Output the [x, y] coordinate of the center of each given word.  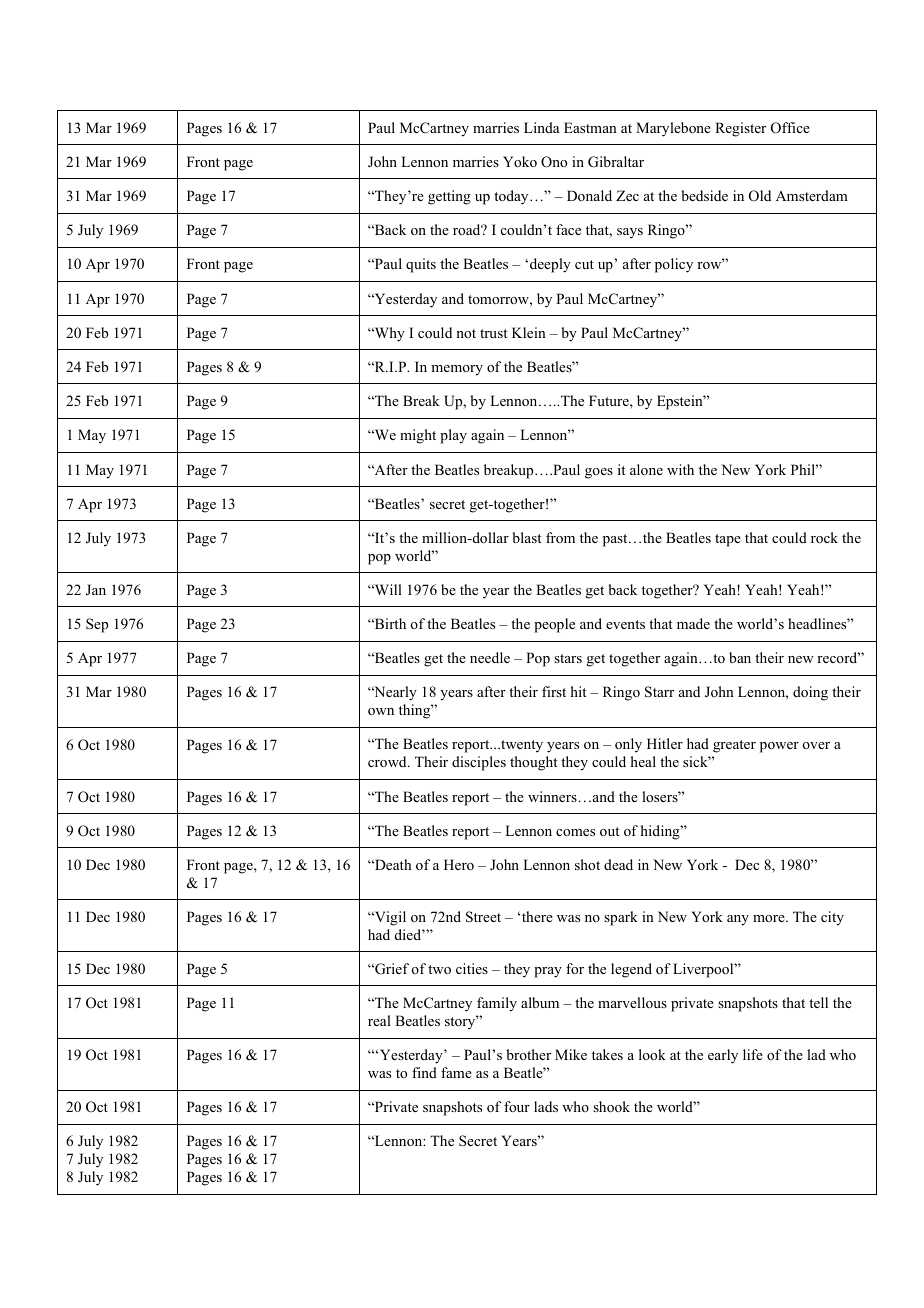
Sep [97, 625]
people [554, 625]
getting [449, 197]
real [379, 1020]
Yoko [520, 161]
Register [740, 129]
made [693, 623]
